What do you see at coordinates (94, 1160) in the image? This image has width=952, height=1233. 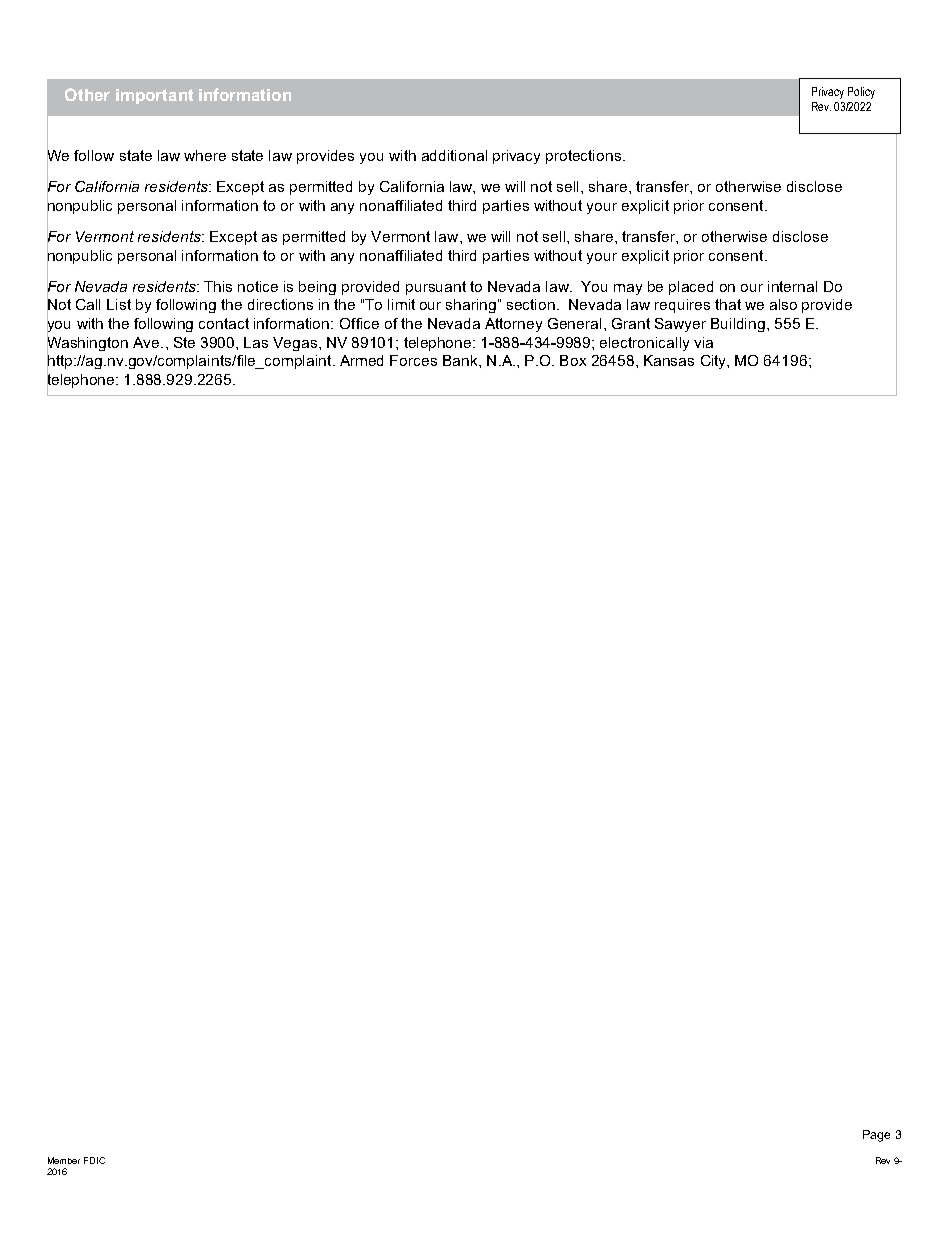 I see `FDIC` at bounding box center [94, 1160].
